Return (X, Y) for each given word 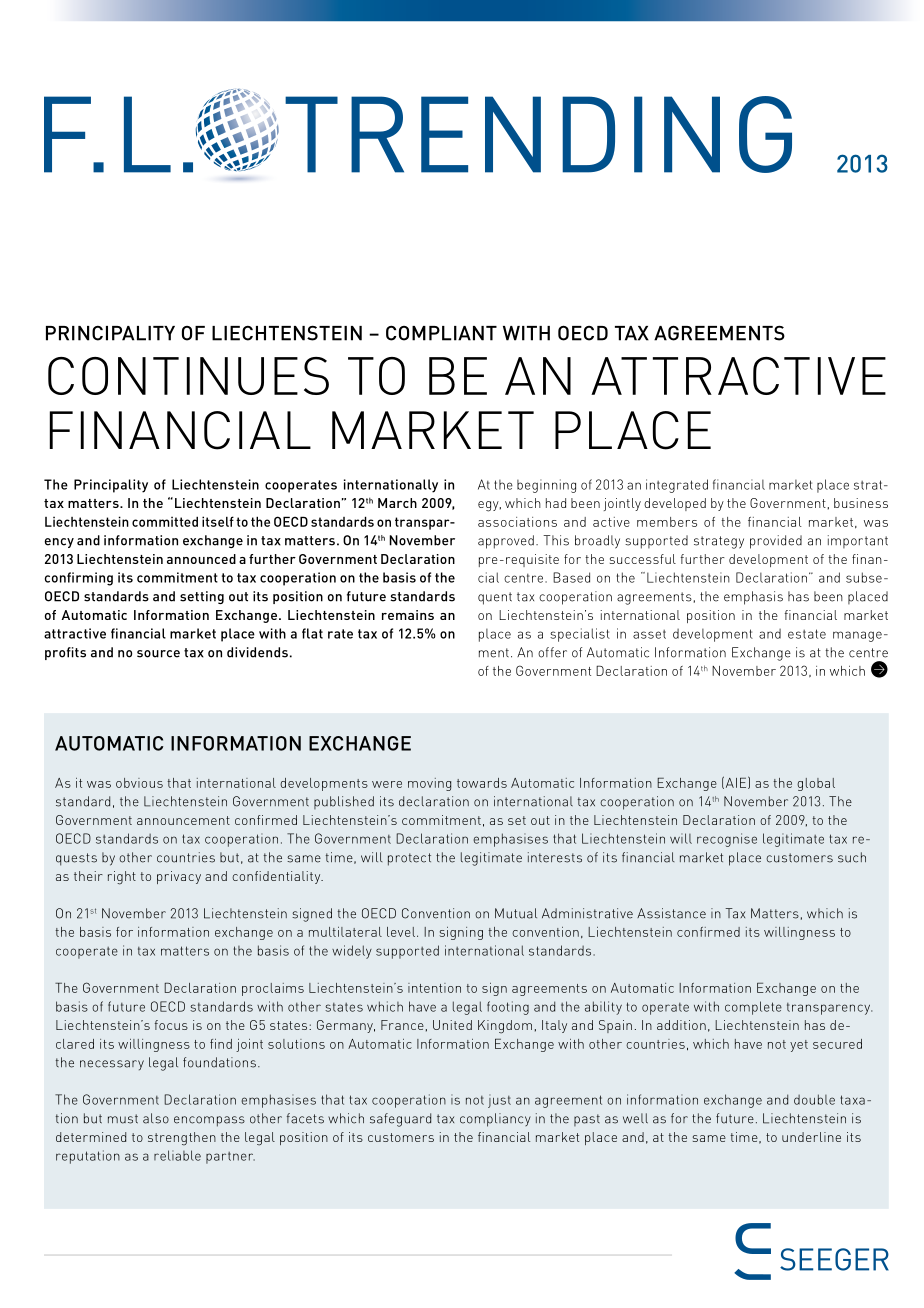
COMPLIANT (441, 333)
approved (506, 542)
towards (482, 783)
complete (753, 1008)
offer (552, 652)
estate (807, 634)
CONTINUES (188, 376)
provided (776, 542)
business (861, 503)
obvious (139, 783)
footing (508, 1008)
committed (165, 521)
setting (202, 597)
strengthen (182, 1139)
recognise (727, 840)
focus (171, 1025)
